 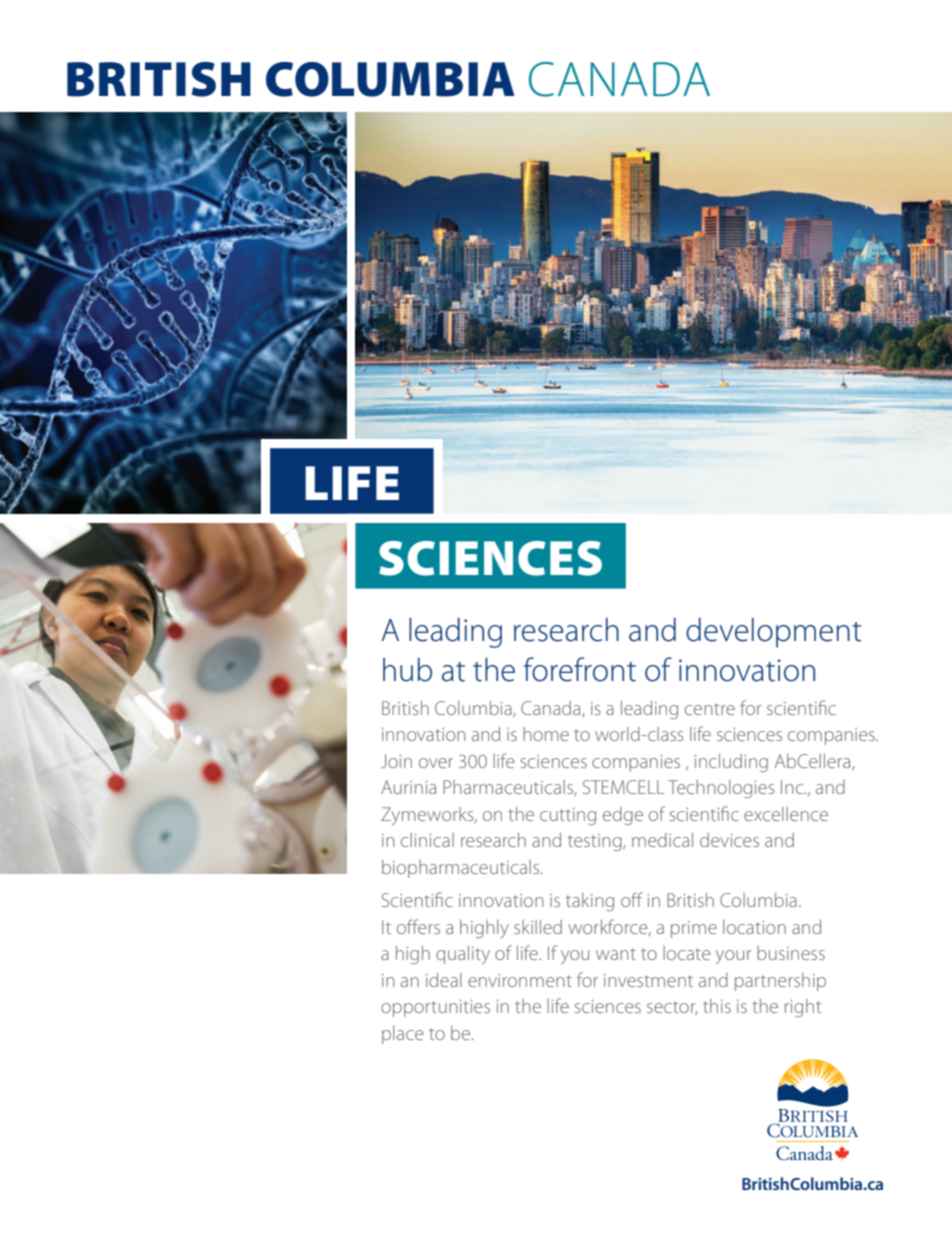 I want to click on location, so click(x=754, y=927).
